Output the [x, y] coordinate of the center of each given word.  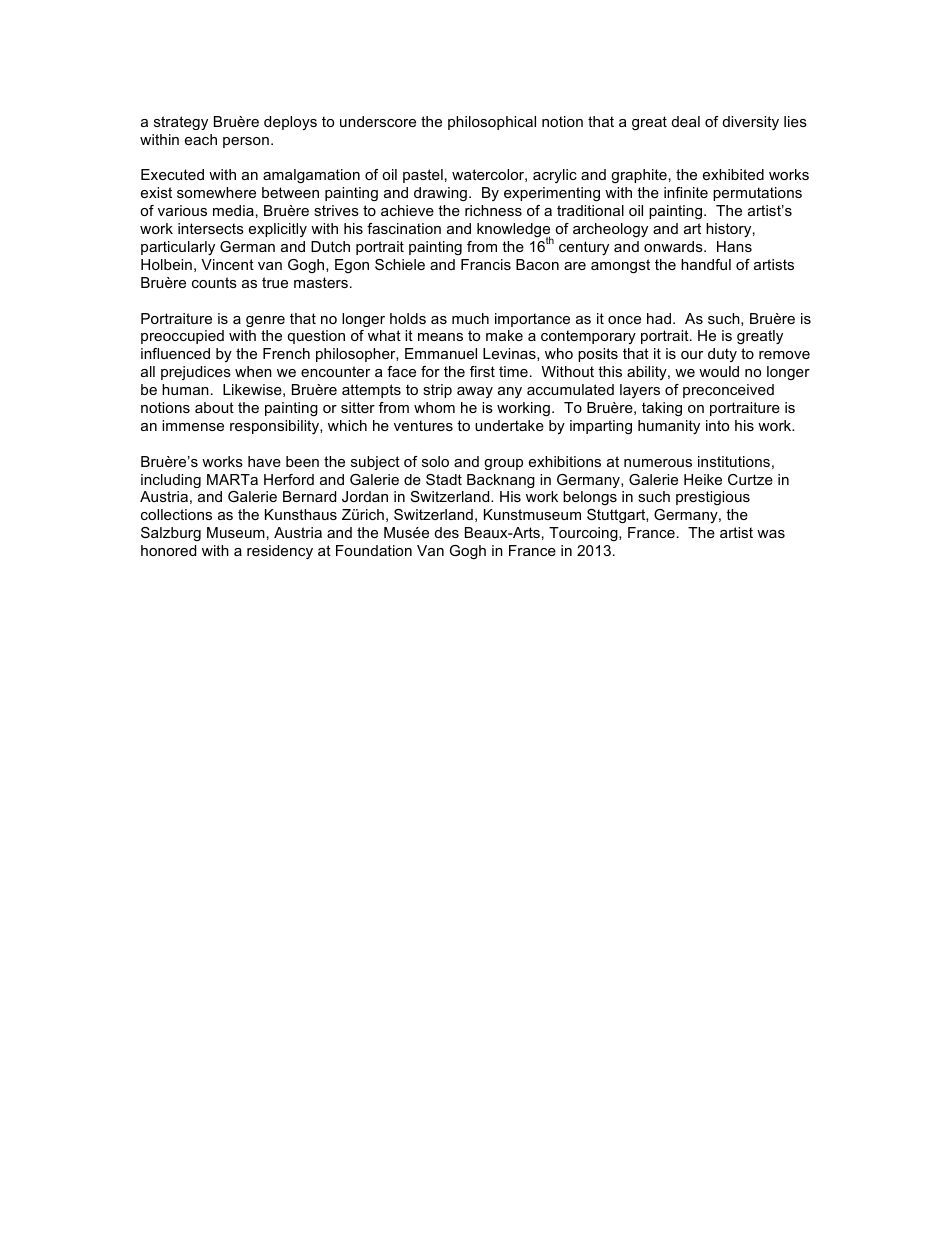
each [201, 139]
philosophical [492, 123]
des [447, 532]
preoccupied [182, 337]
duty [722, 355]
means [440, 337]
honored [168, 550]
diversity [751, 123]
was [771, 534]
